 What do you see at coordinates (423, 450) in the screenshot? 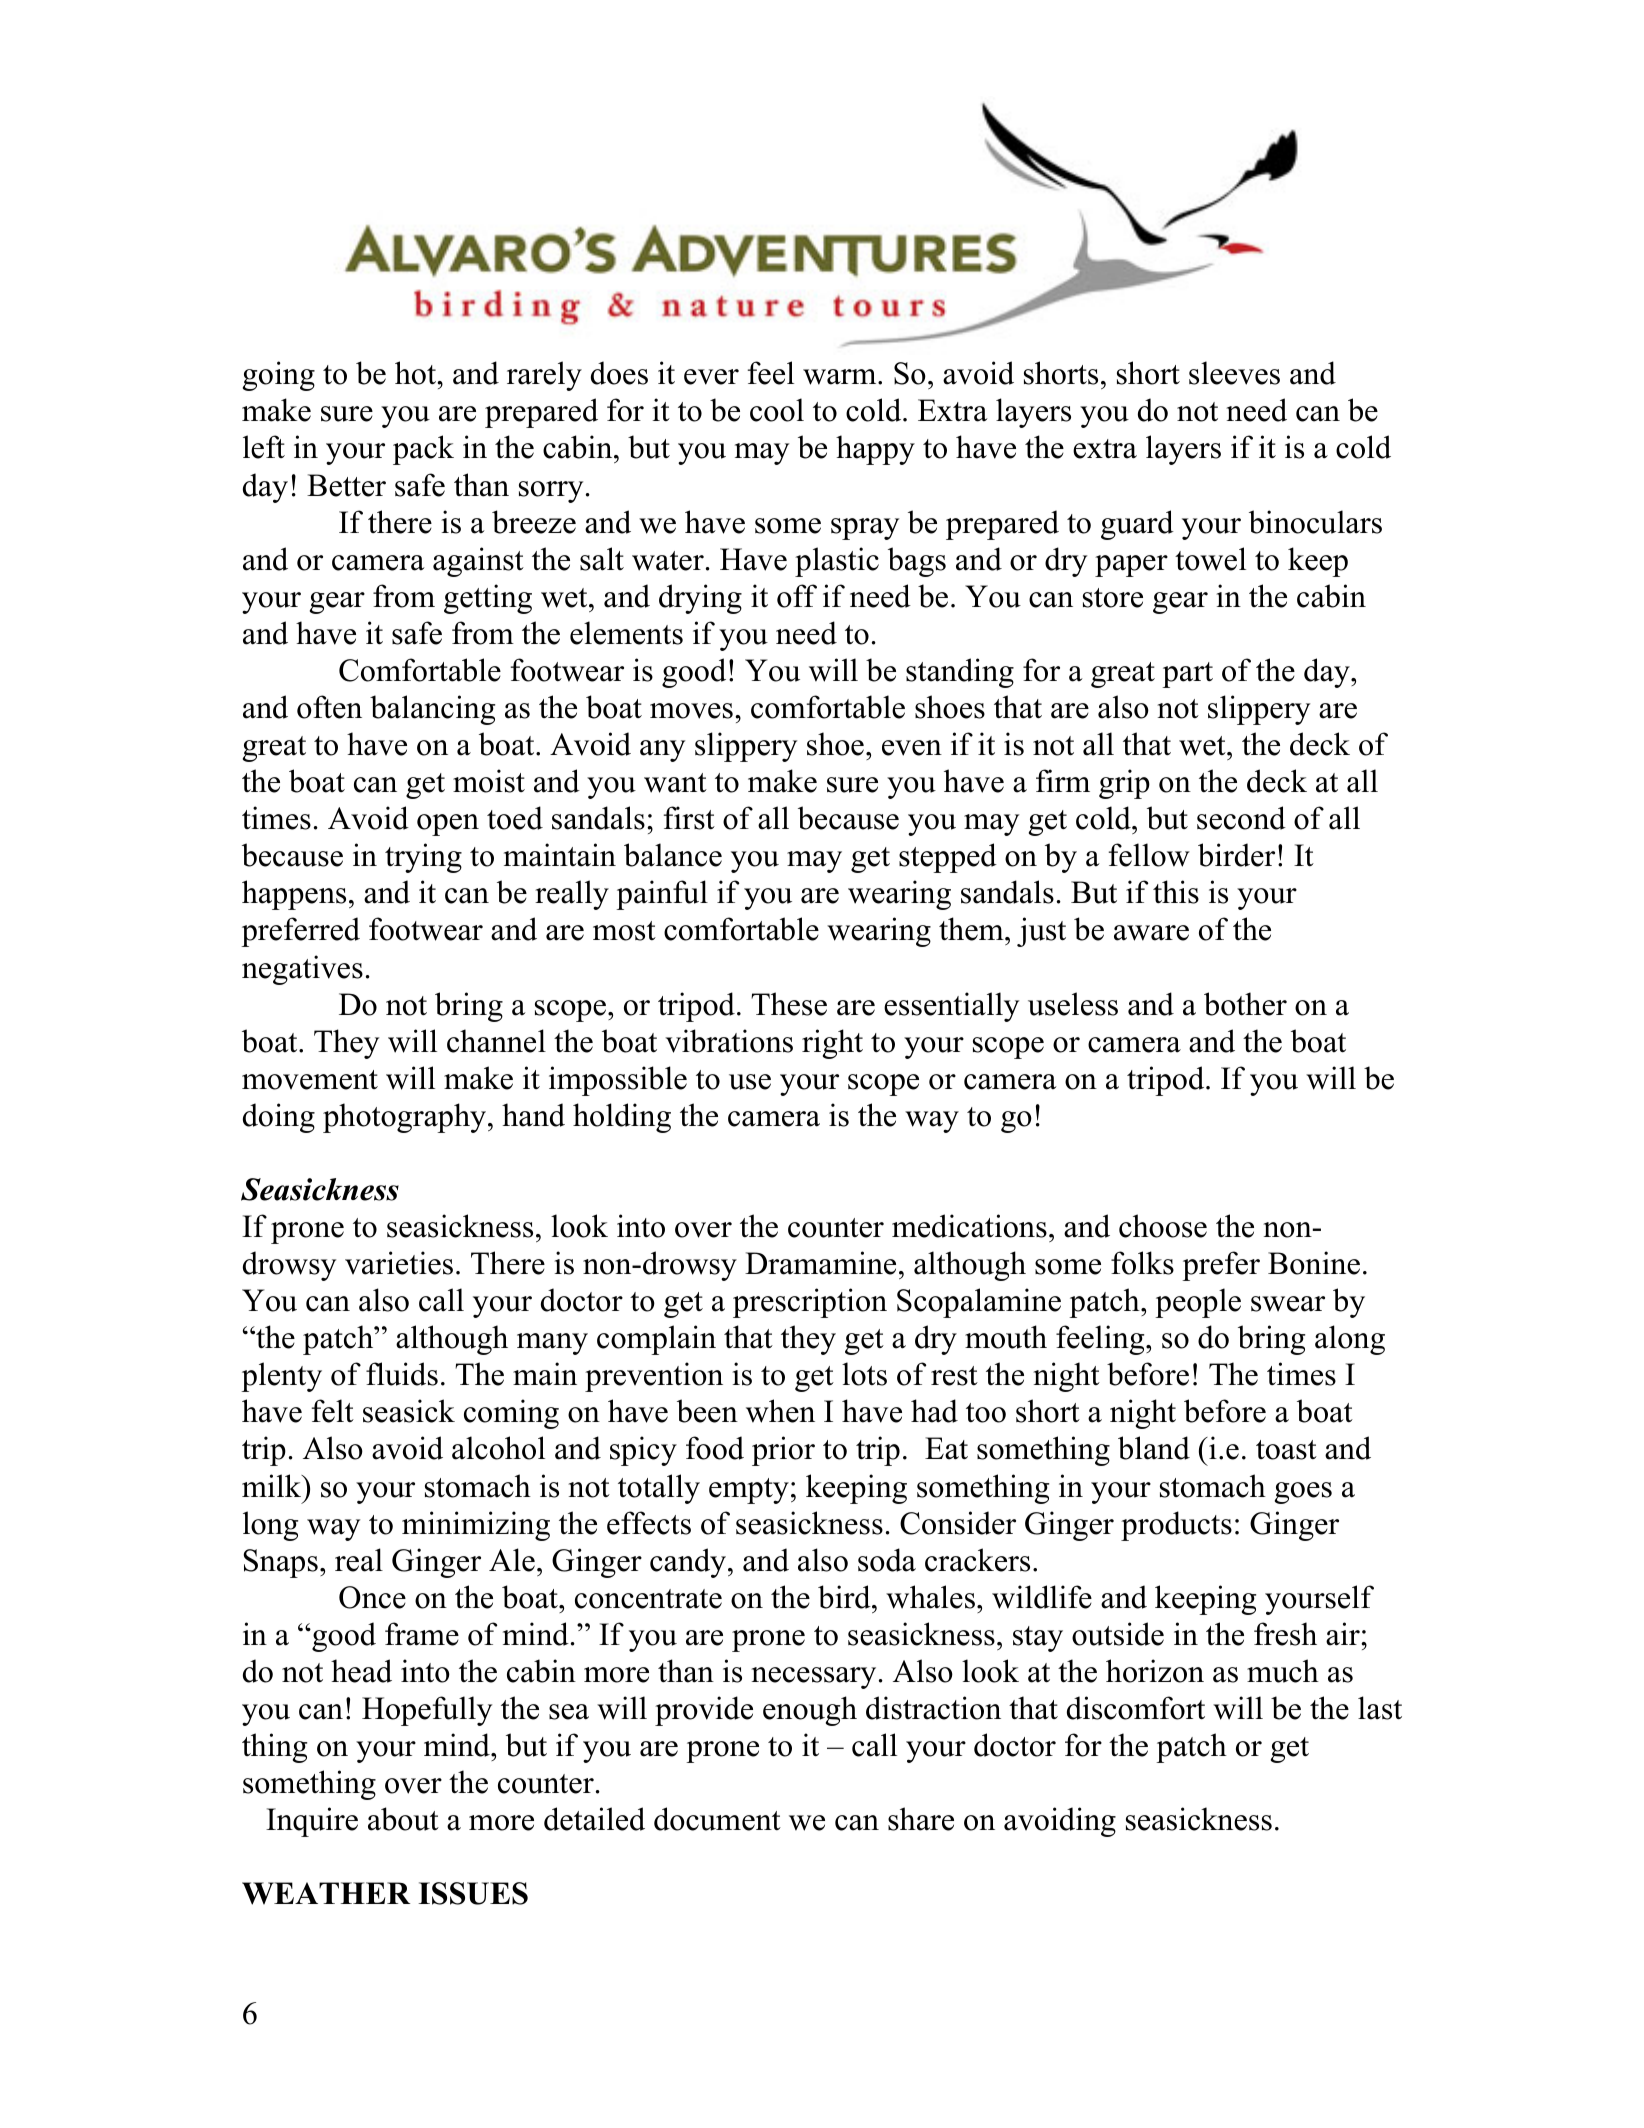
I see `pack` at bounding box center [423, 450].
